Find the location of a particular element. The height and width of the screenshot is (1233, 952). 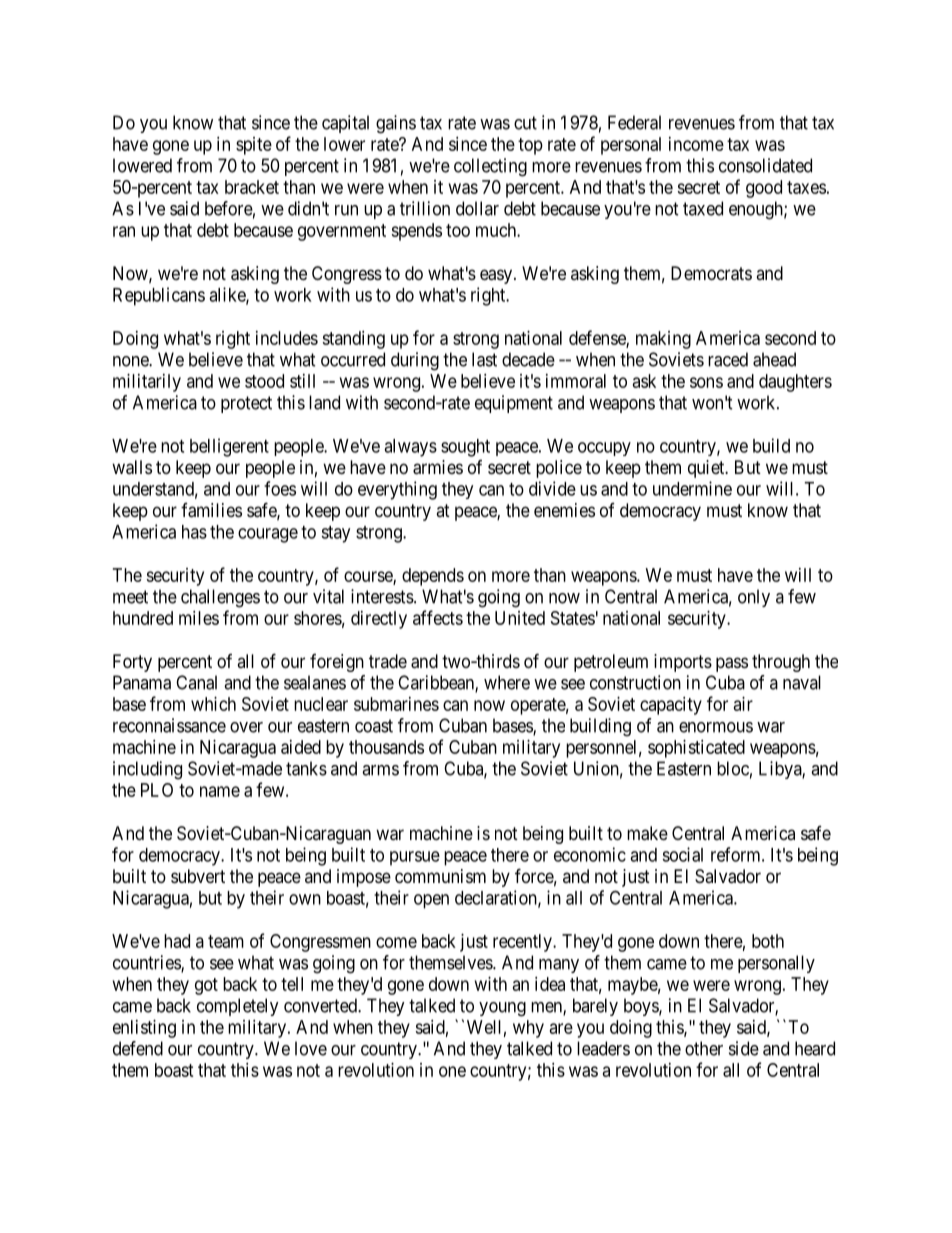

undermine is located at coordinates (692, 488).
